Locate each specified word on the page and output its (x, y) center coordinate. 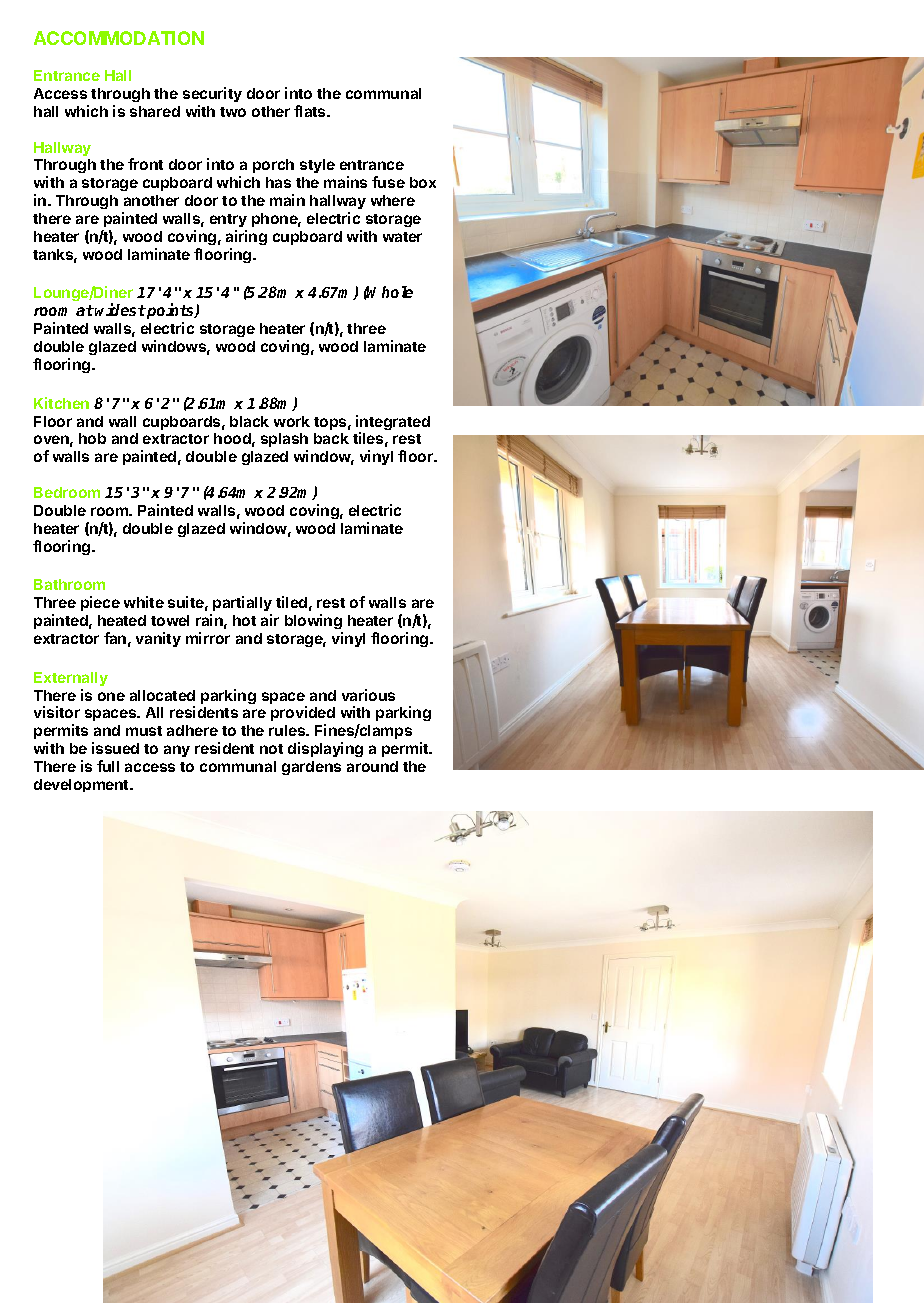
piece (100, 603)
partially (242, 603)
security (212, 94)
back (331, 438)
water (402, 237)
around (372, 766)
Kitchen (61, 403)
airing (246, 237)
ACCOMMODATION (119, 38)
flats (311, 111)
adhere (192, 730)
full (108, 766)
